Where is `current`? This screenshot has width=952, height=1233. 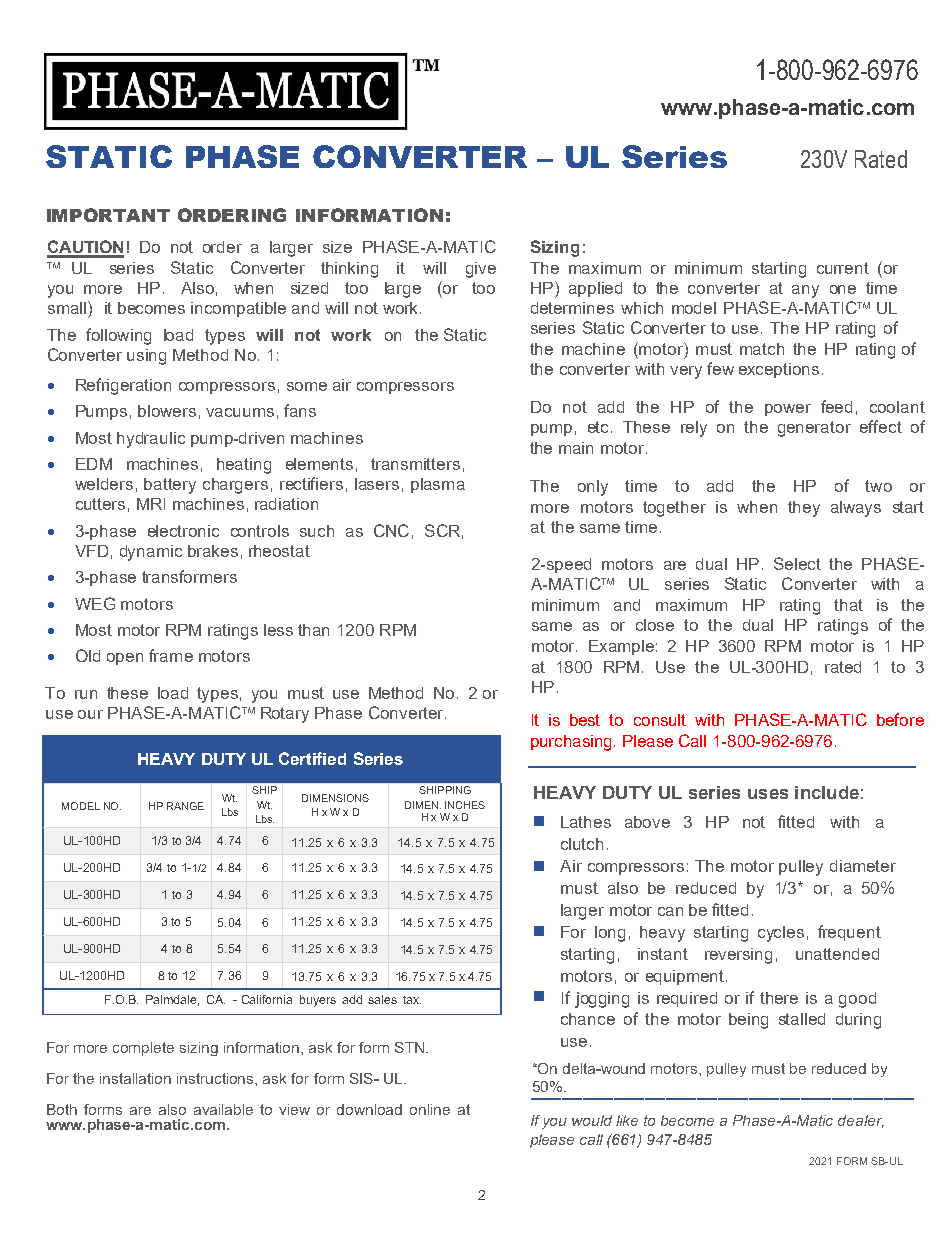
current is located at coordinates (843, 268).
